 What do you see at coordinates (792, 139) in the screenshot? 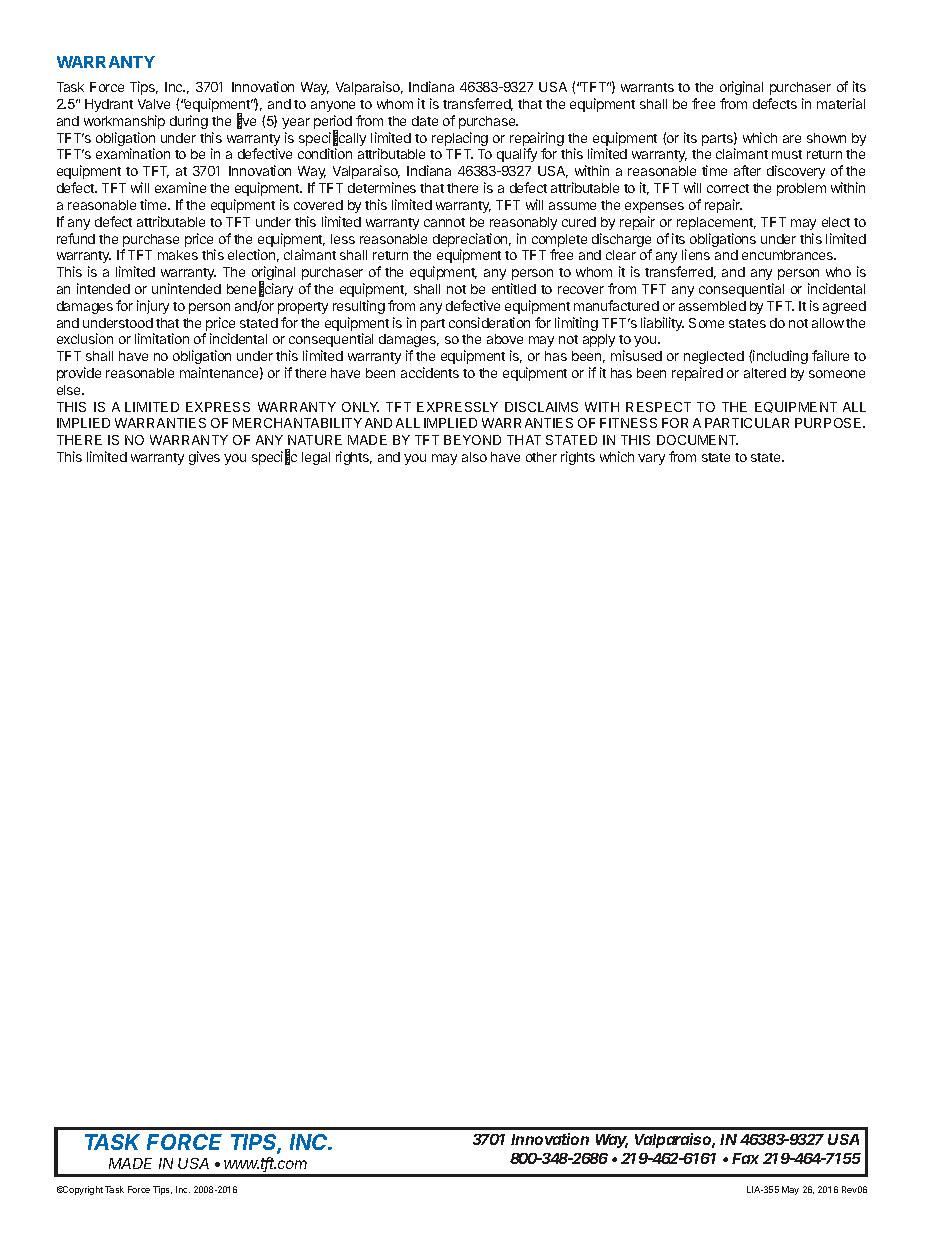
I see `are` at bounding box center [792, 139].
